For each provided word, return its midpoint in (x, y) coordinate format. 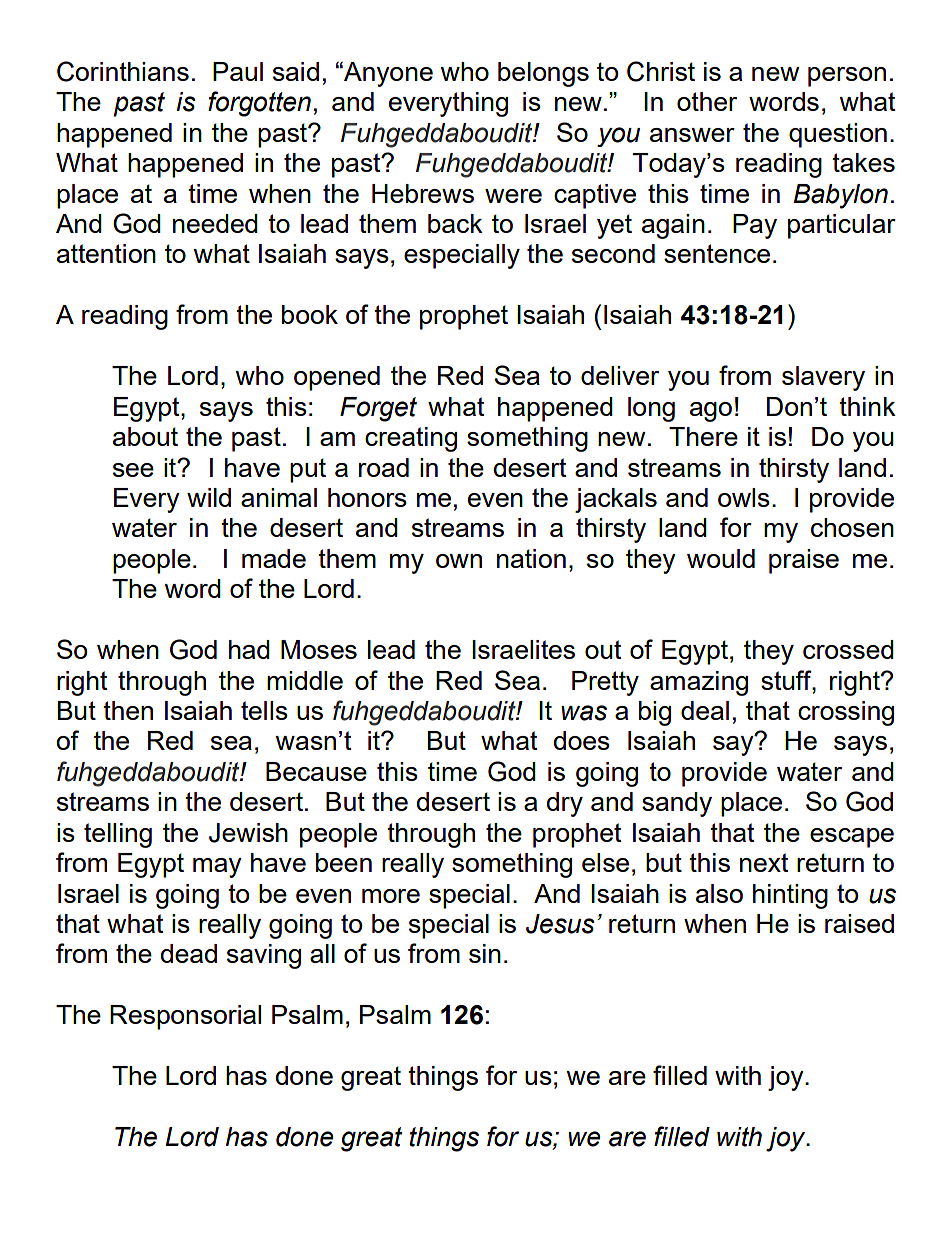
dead (189, 953)
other (707, 101)
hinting (790, 896)
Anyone (387, 74)
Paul (238, 71)
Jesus (560, 924)
